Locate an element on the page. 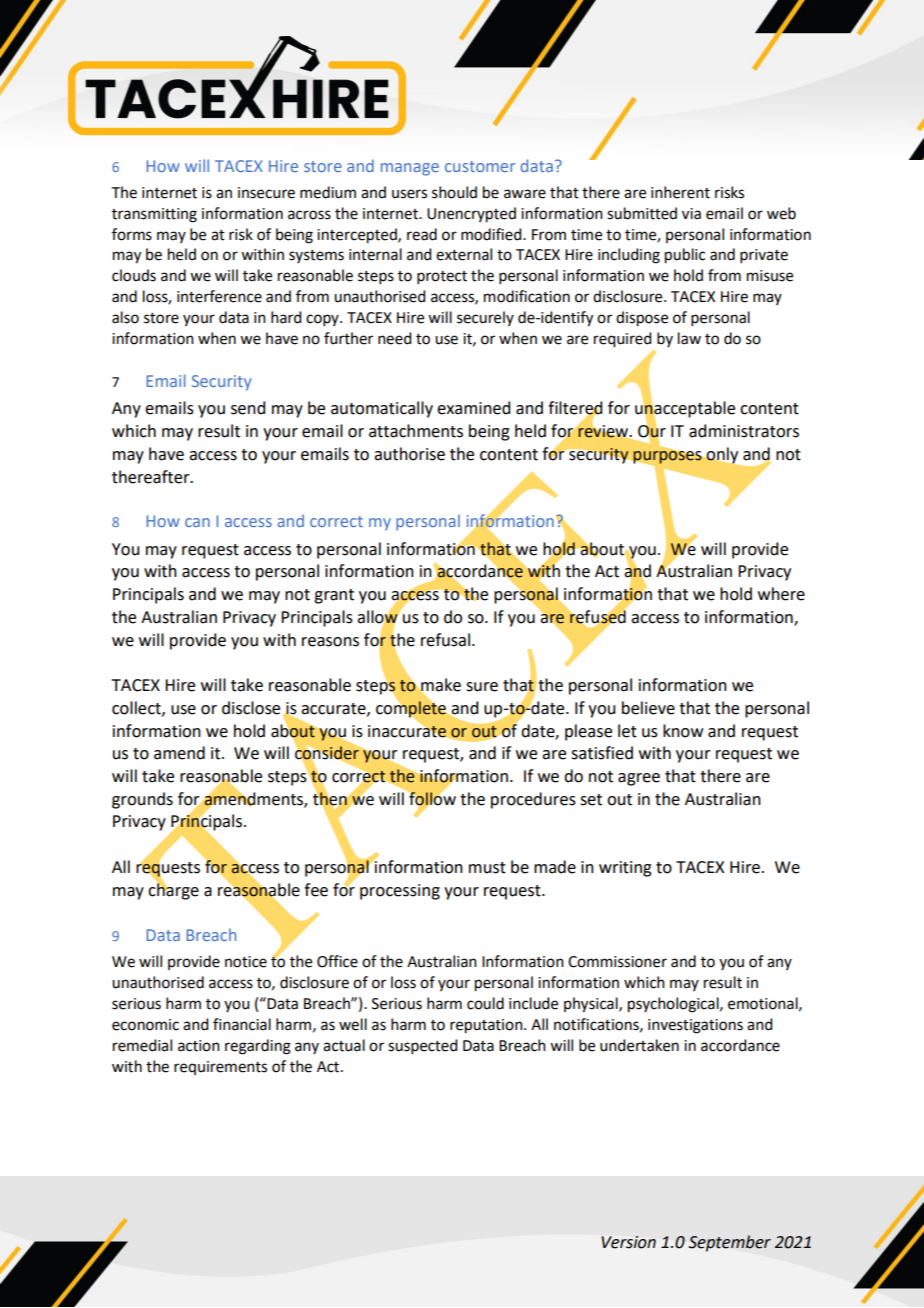 Image resolution: width=924 pixels, height=1308 pixels. should is located at coordinates (454, 192).
